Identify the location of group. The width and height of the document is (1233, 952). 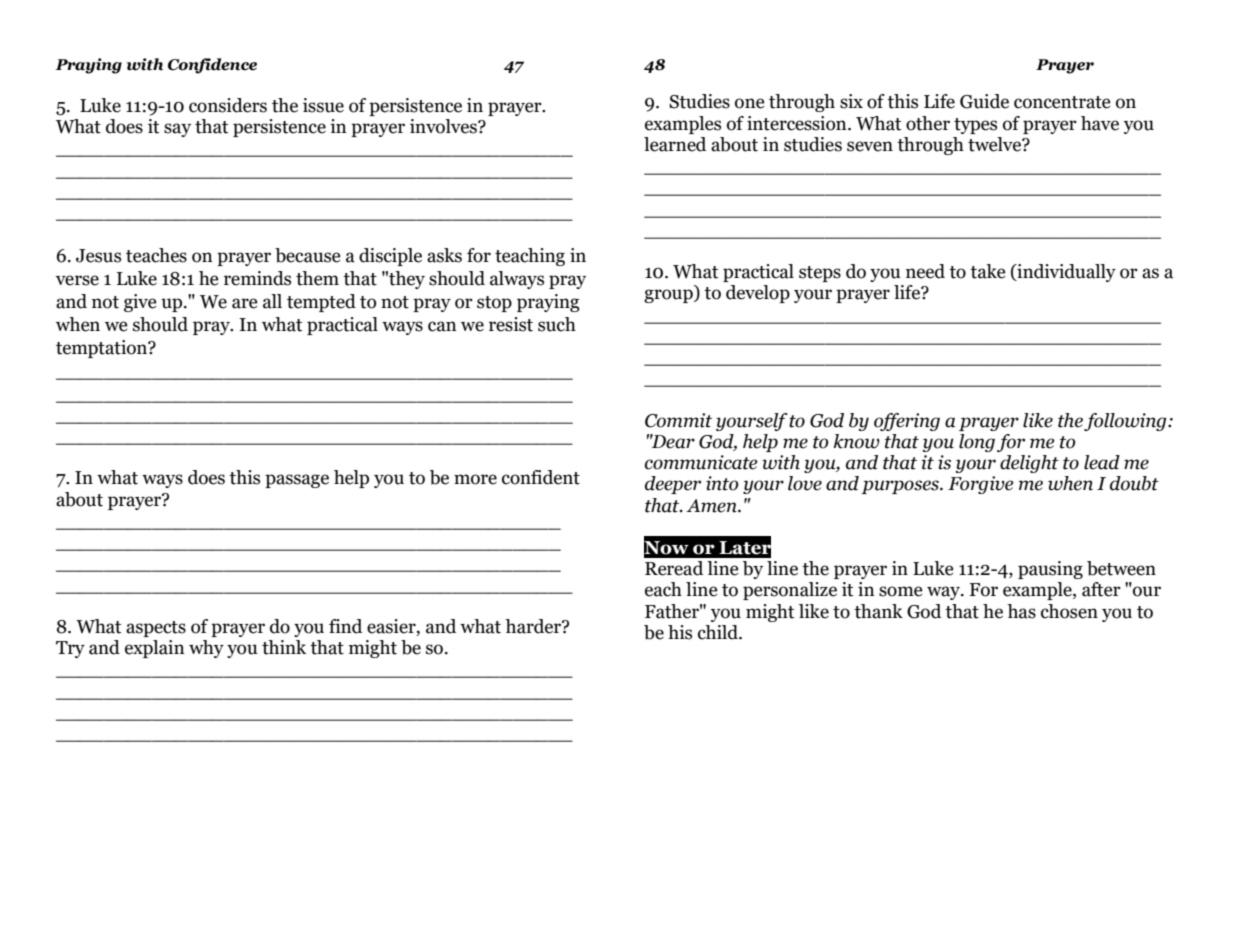
(669, 296).
